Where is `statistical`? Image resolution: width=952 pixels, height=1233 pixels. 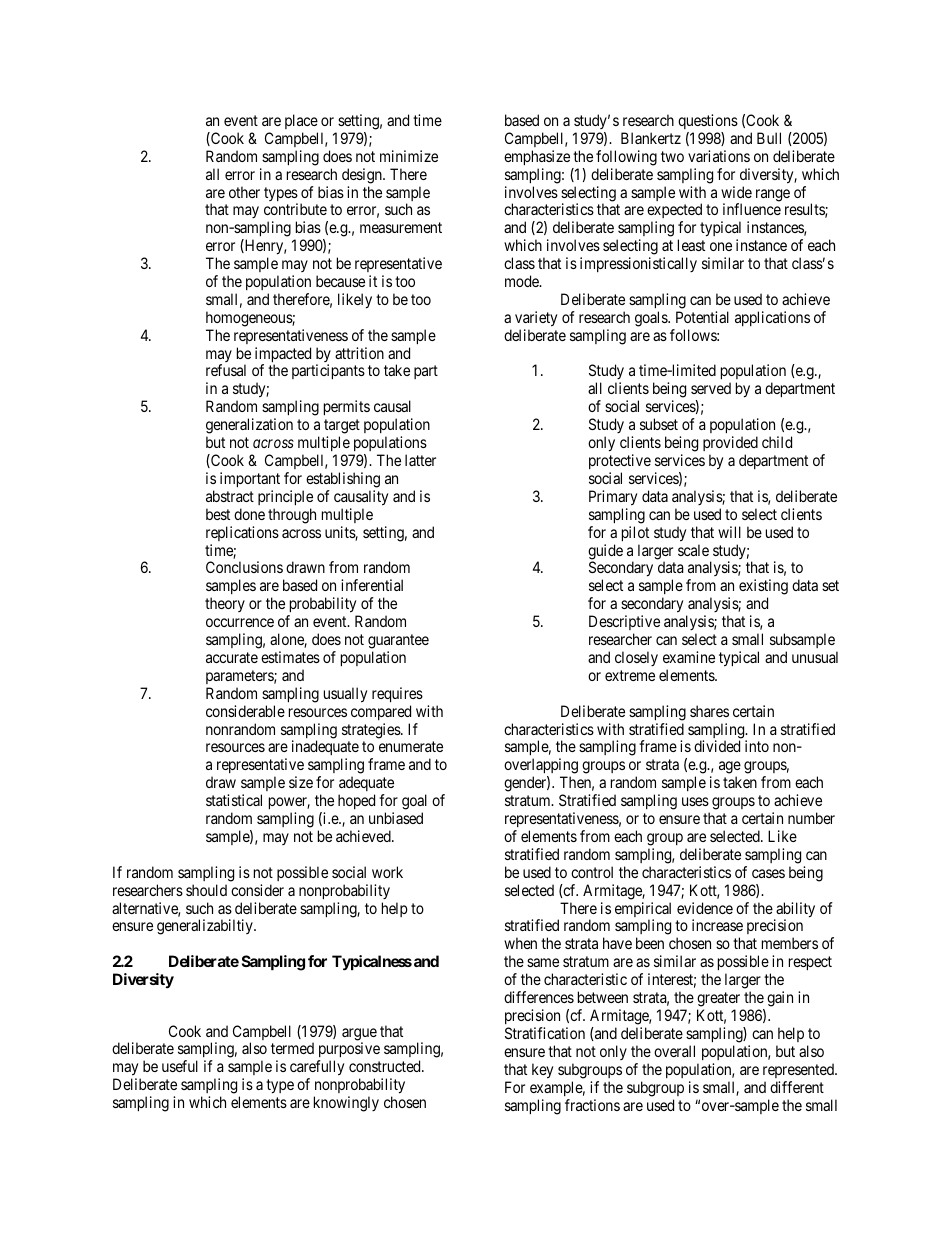 statistical is located at coordinates (234, 800).
